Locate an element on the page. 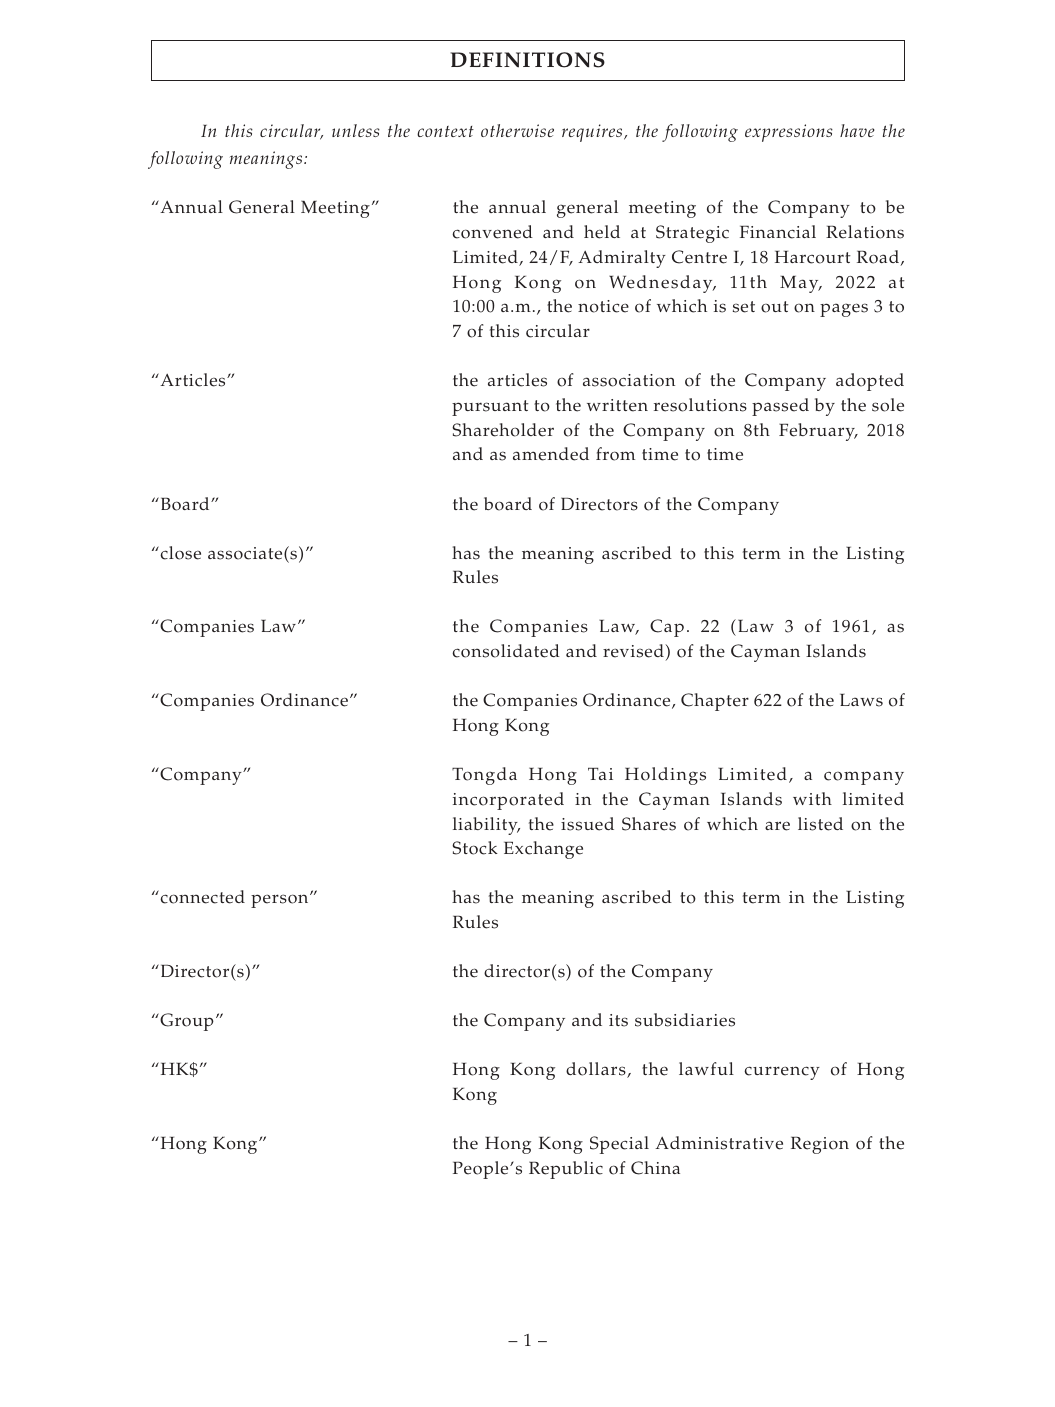 Image resolution: width=1055 pixels, height=1407 pixels. Group is located at coordinates (186, 1022).
